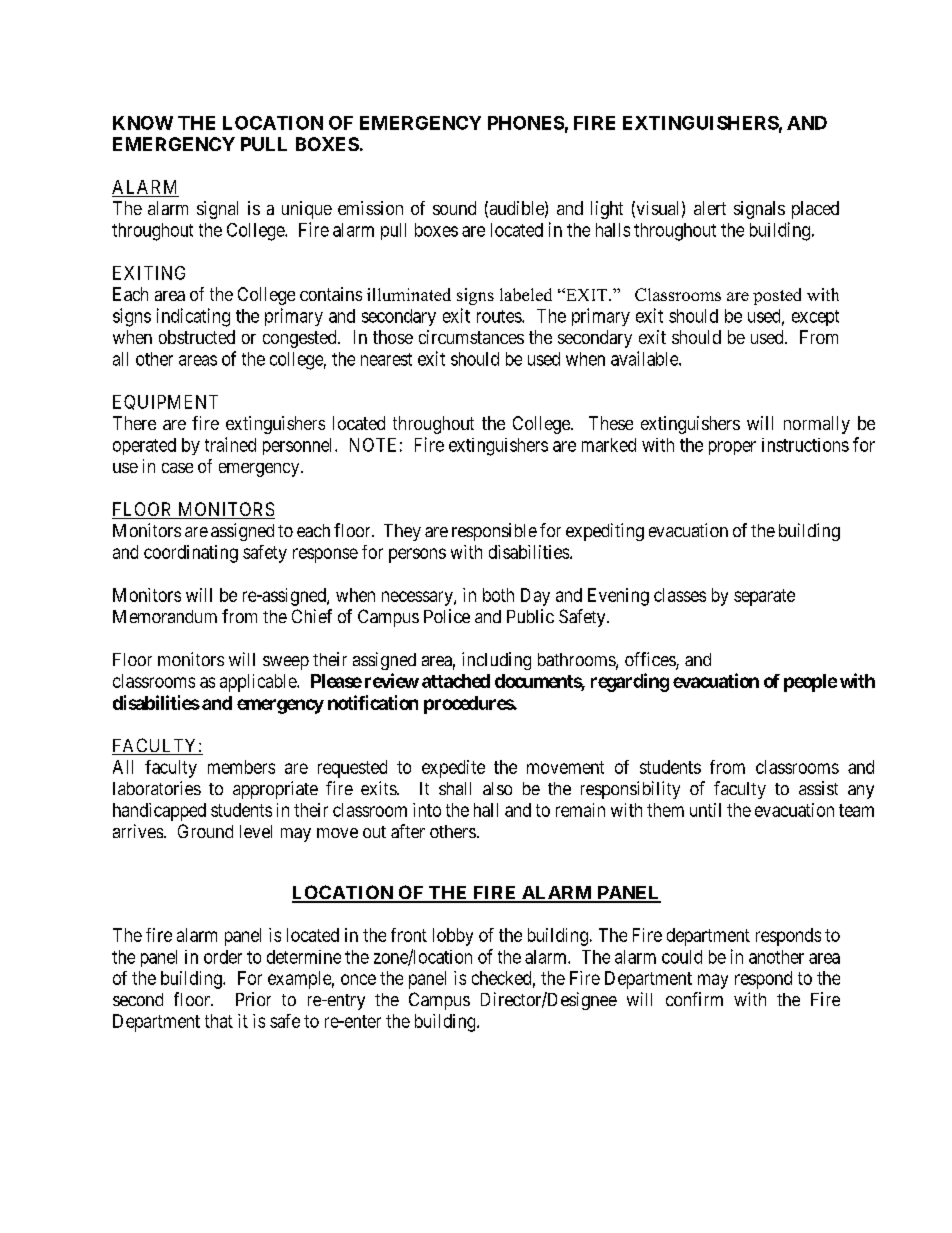 This screenshot has height=1233, width=952. I want to click on both, so click(498, 595).
